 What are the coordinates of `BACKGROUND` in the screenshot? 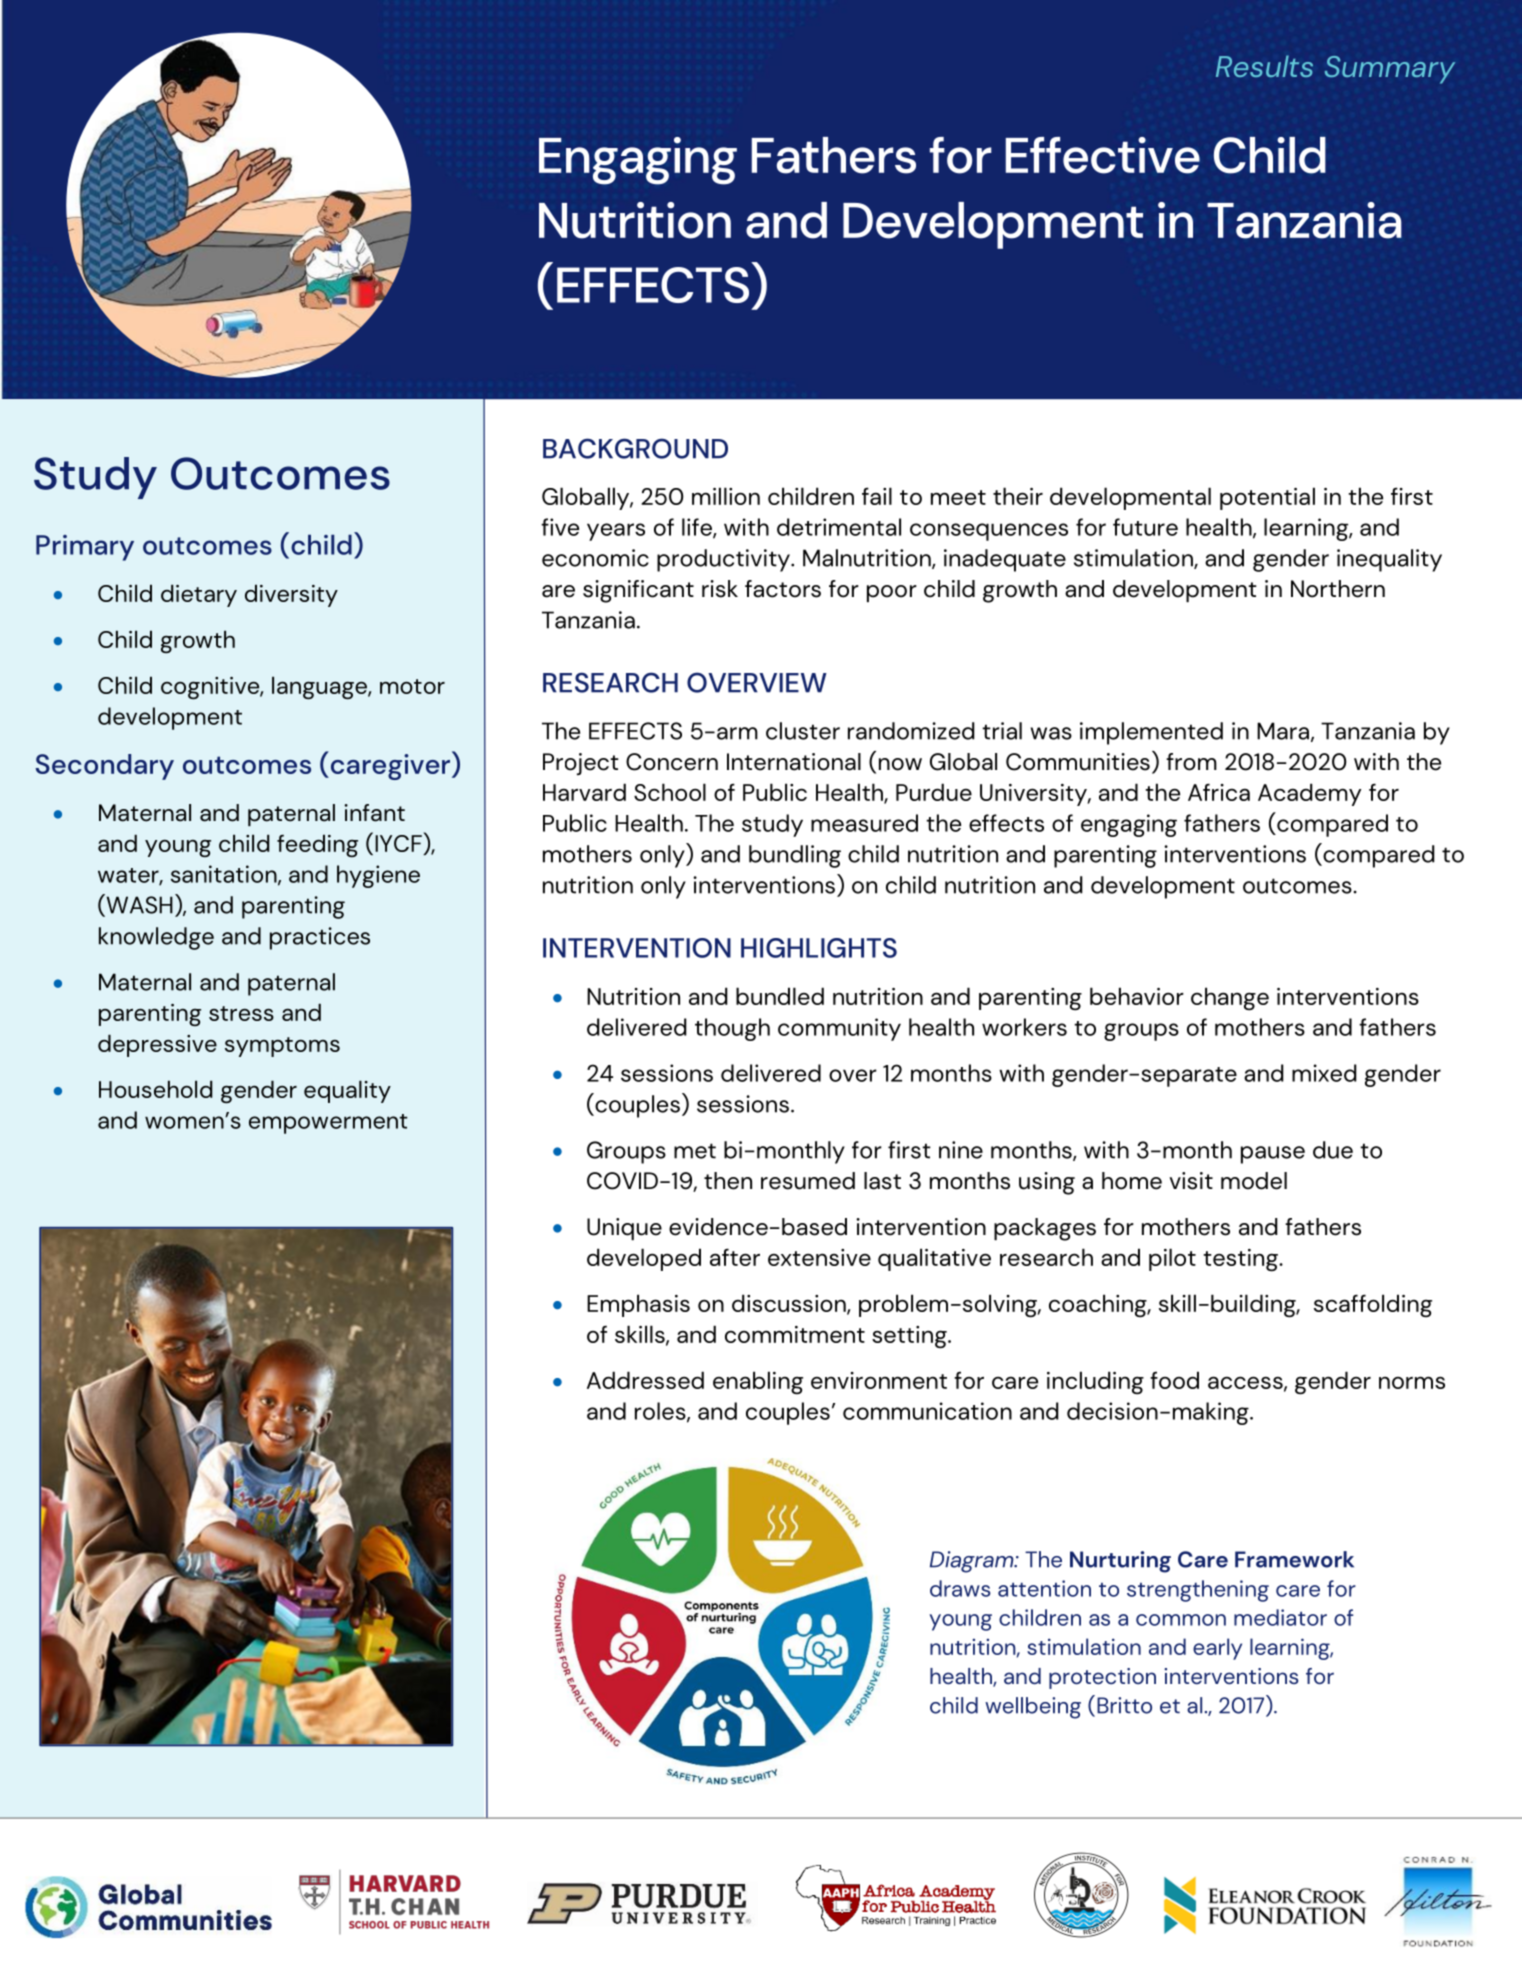 It's located at (635, 448).
